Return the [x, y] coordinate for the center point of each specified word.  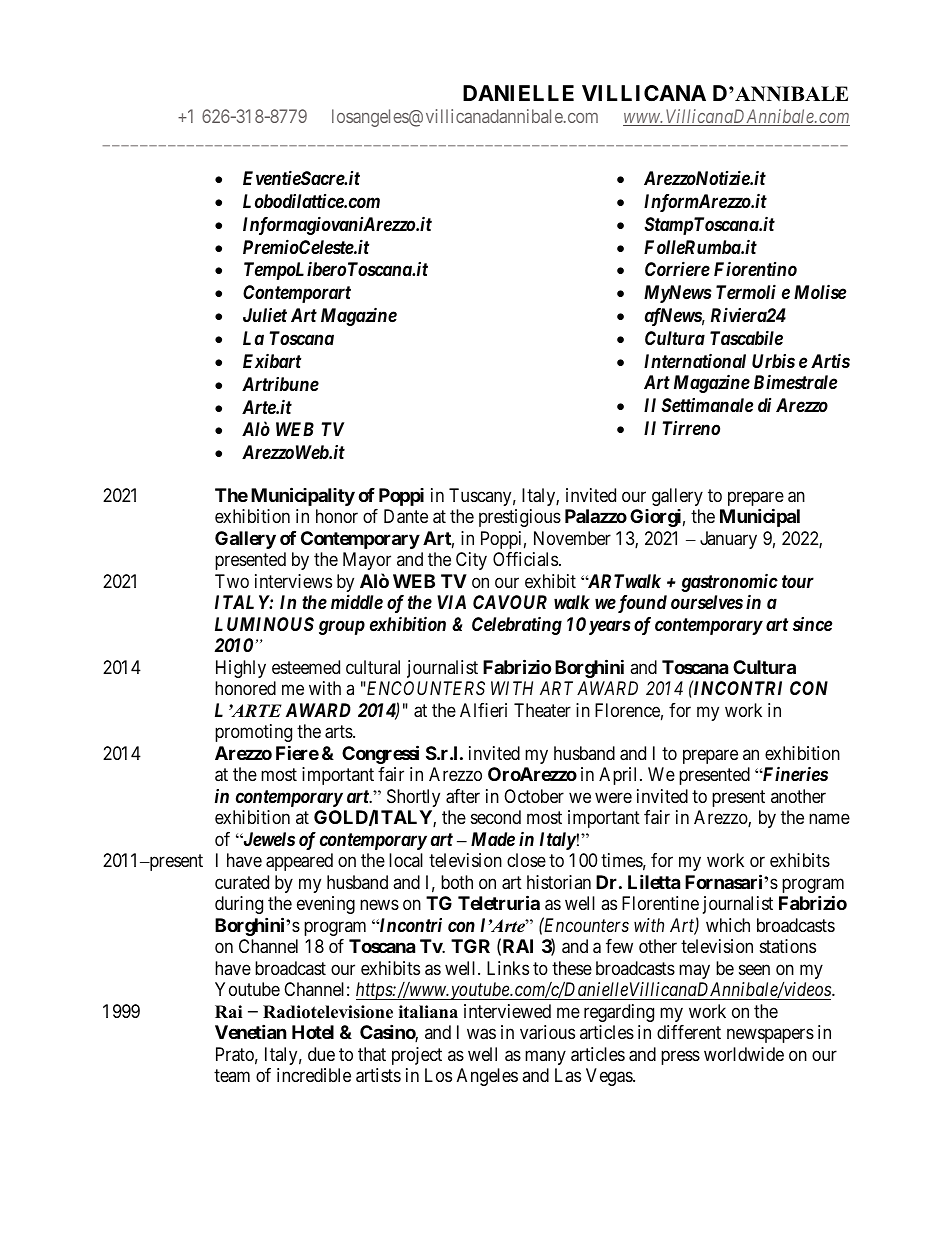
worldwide [744, 1054]
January [728, 540]
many [545, 1057]
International [695, 360]
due [321, 1054]
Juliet [265, 315]
